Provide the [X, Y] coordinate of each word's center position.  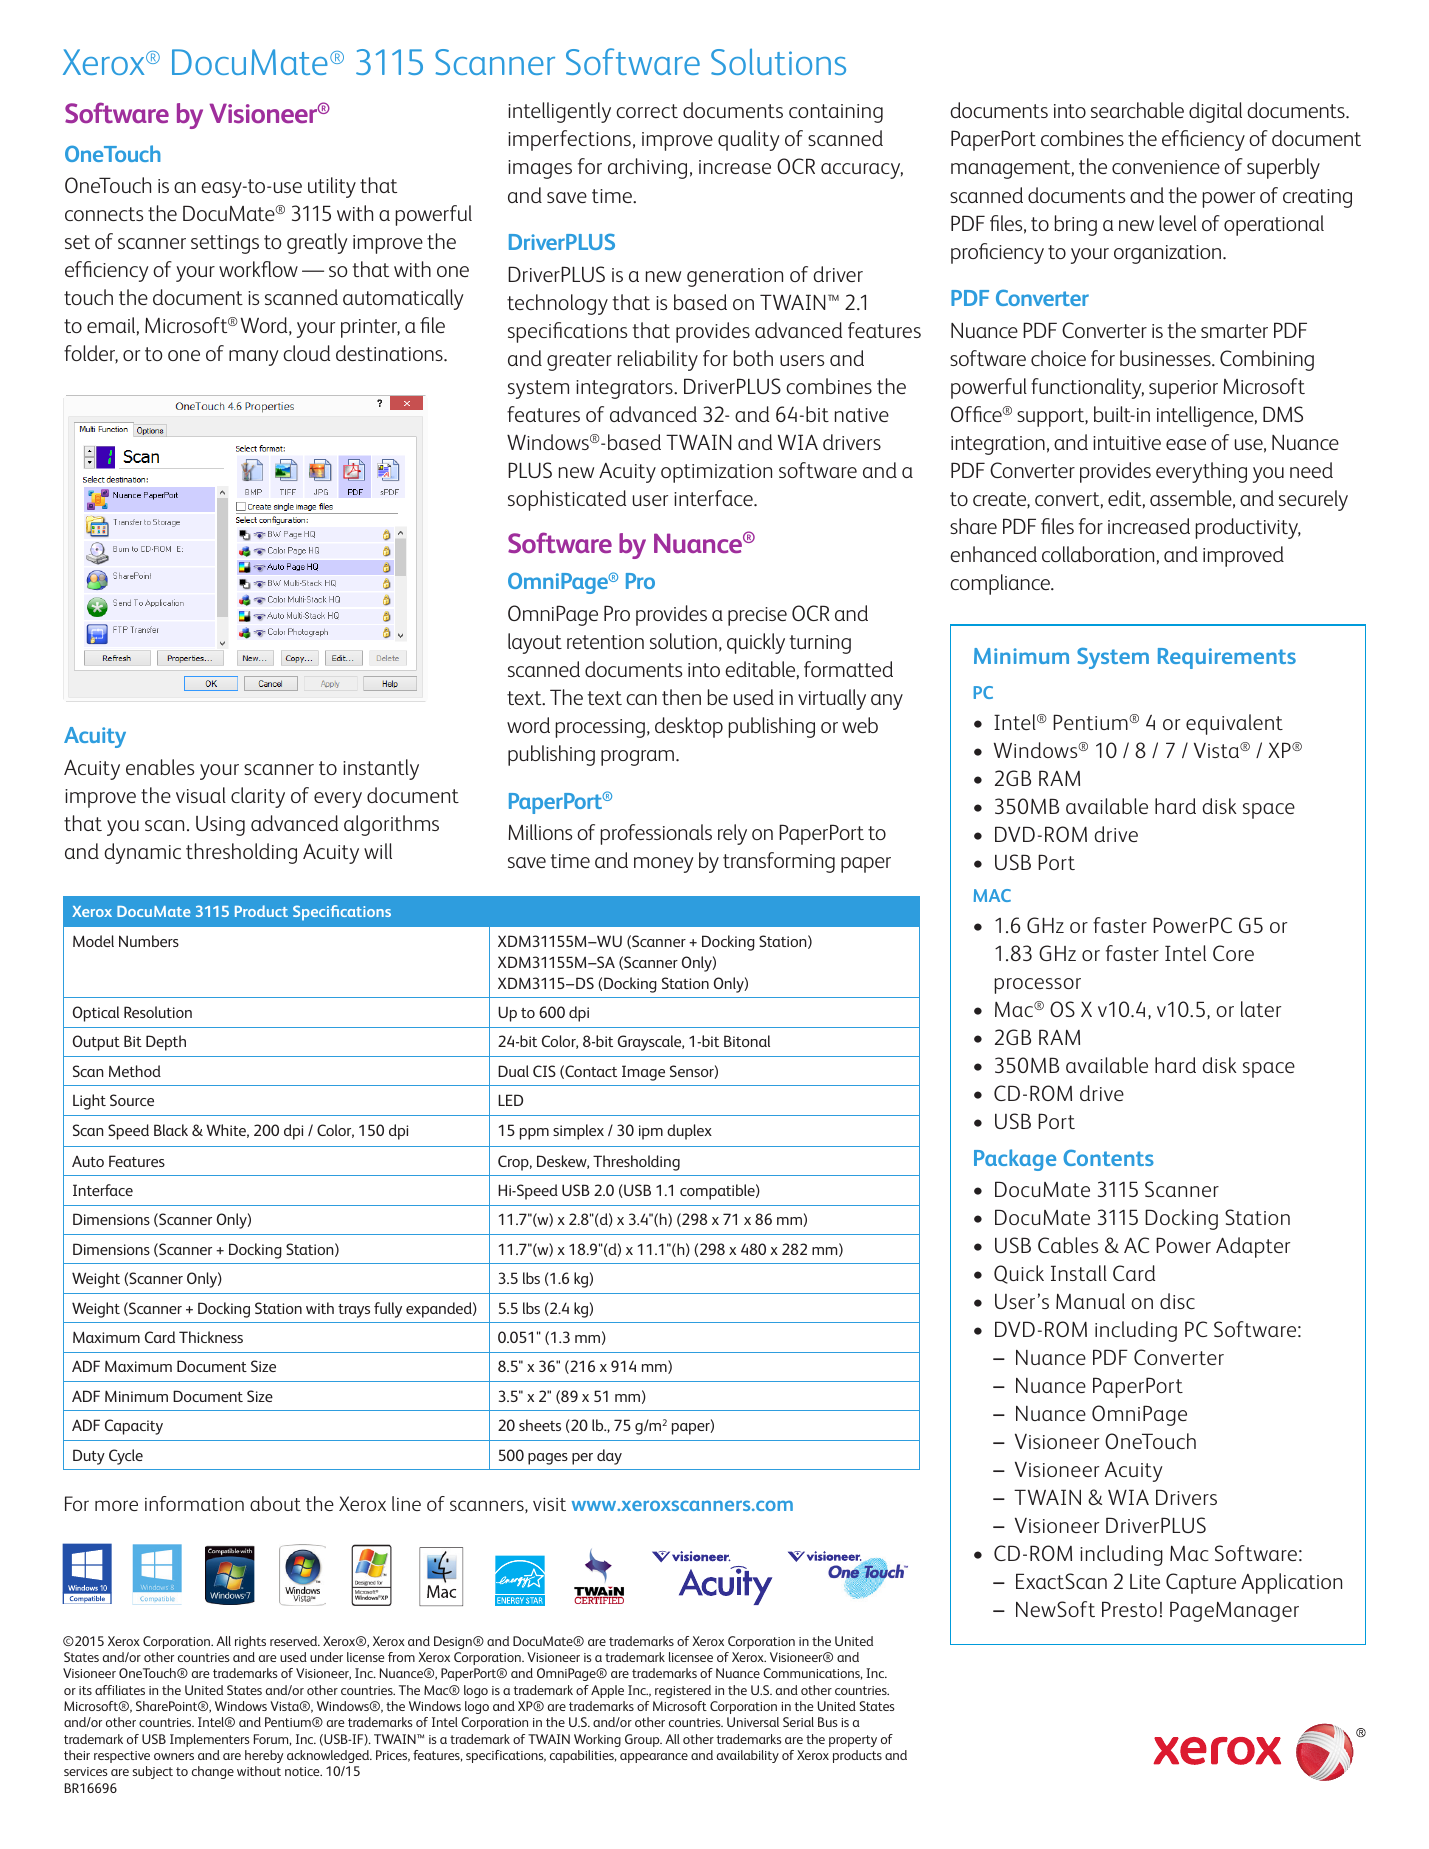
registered [683, 1691]
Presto [1129, 1609]
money [664, 865]
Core [1233, 953]
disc [1177, 1301]
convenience [1166, 167]
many [254, 358]
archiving [647, 168]
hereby [264, 1756]
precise [757, 616]
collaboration [1098, 554]
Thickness [211, 1337]
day [609, 1457]
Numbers [149, 941]
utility [332, 187]
